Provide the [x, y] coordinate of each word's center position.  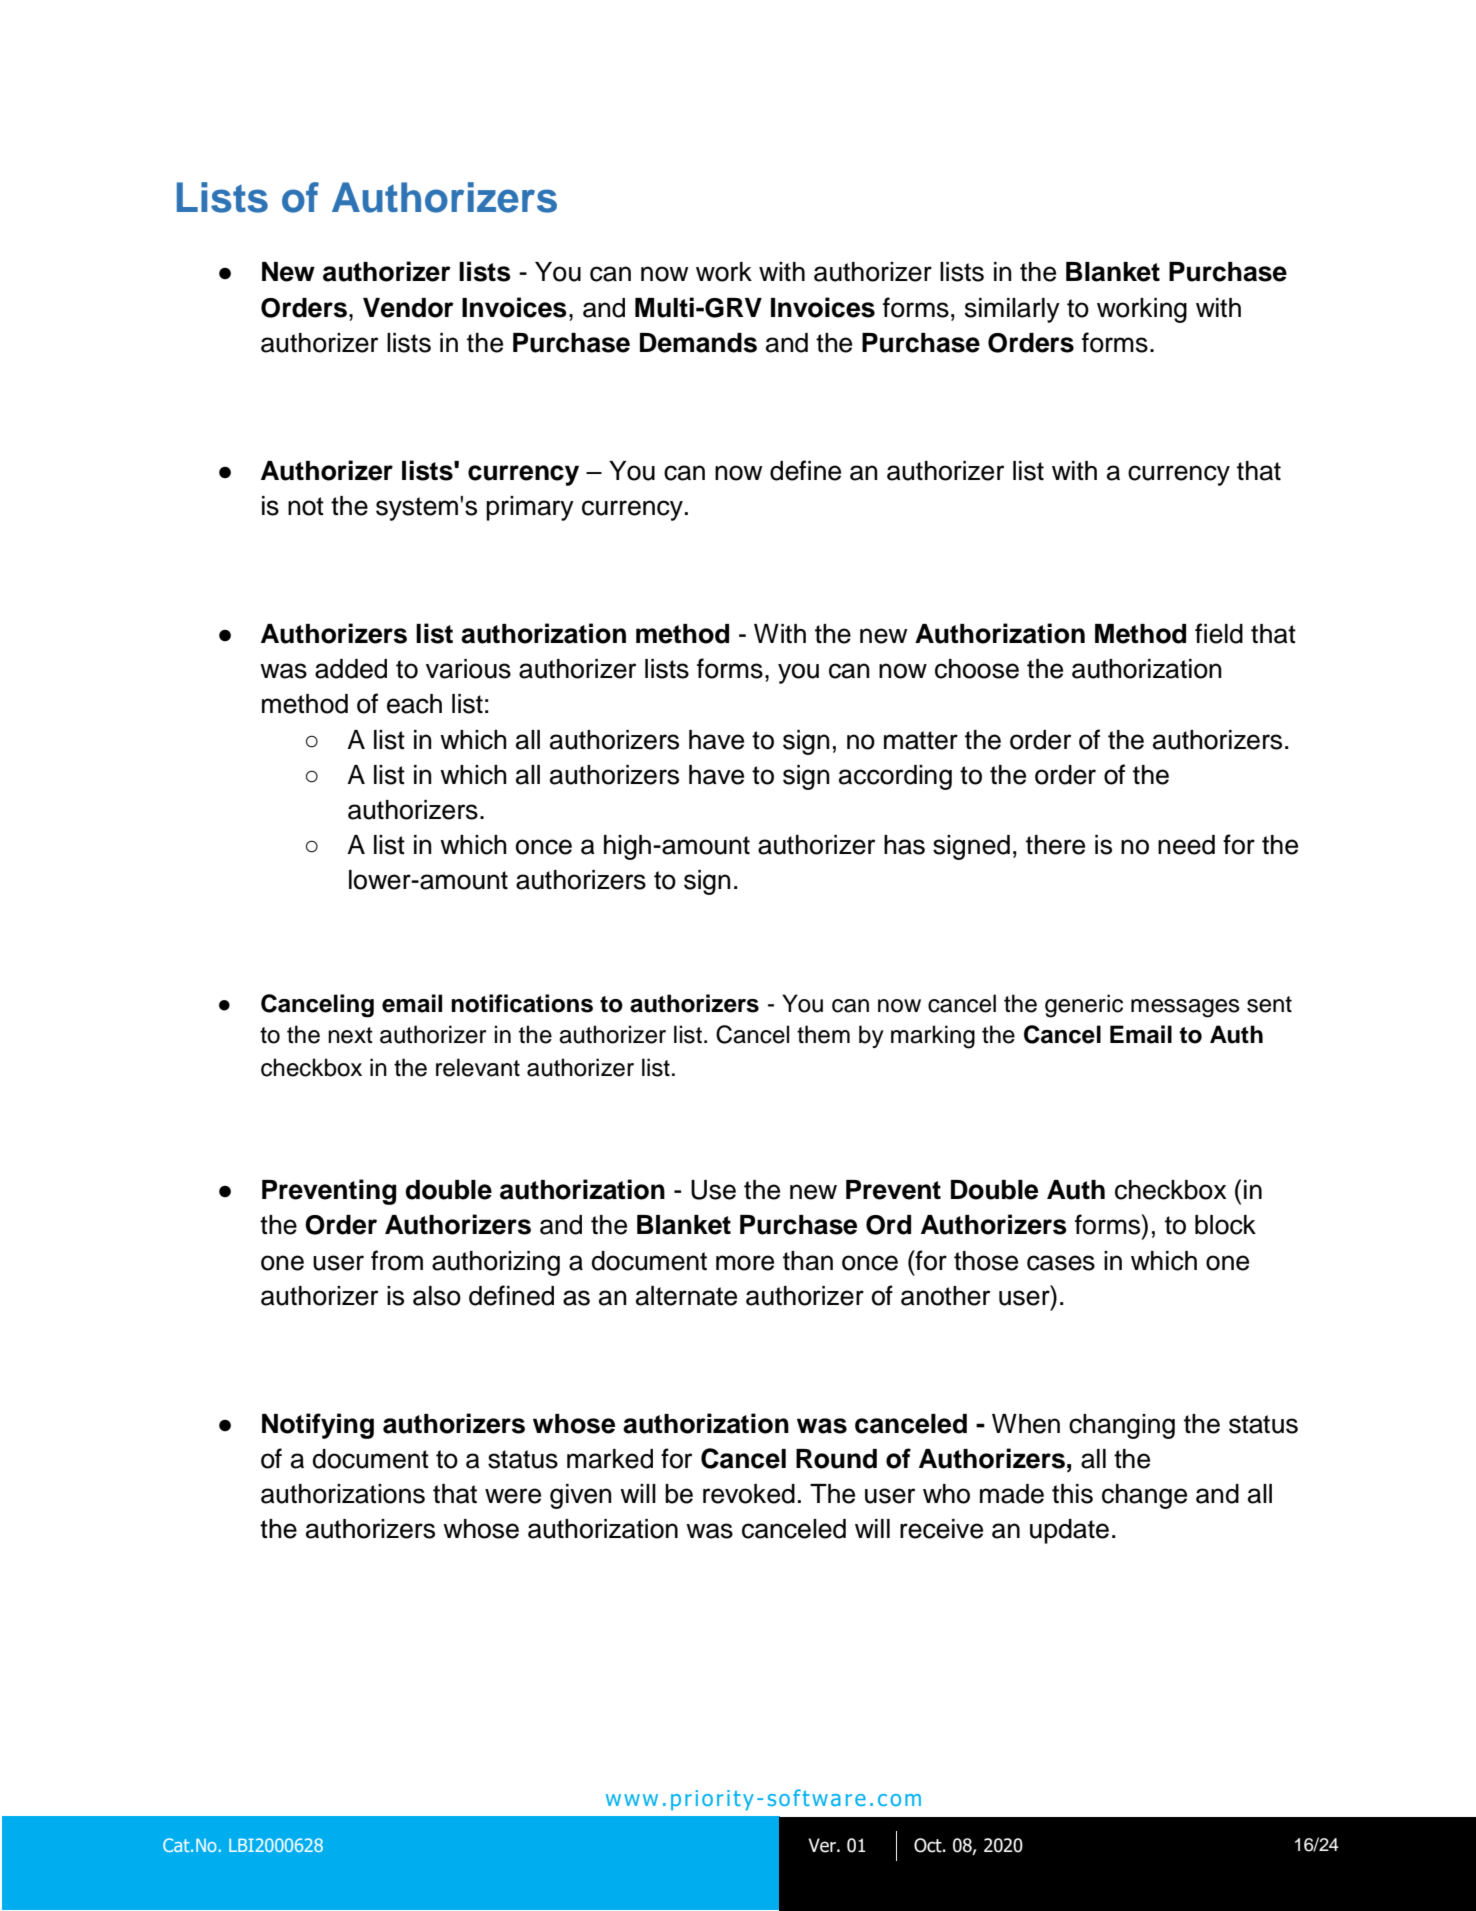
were [513, 1496]
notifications [522, 1003]
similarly [1012, 310]
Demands [698, 343]
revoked [749, 1494]
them [823, 1034]
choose [977, 669]
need [1186, 845]
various [468, 669]
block [1225, 1225]
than [808, 1261]
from [397, 1260]
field [1219, 633]
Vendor [408, 308]
